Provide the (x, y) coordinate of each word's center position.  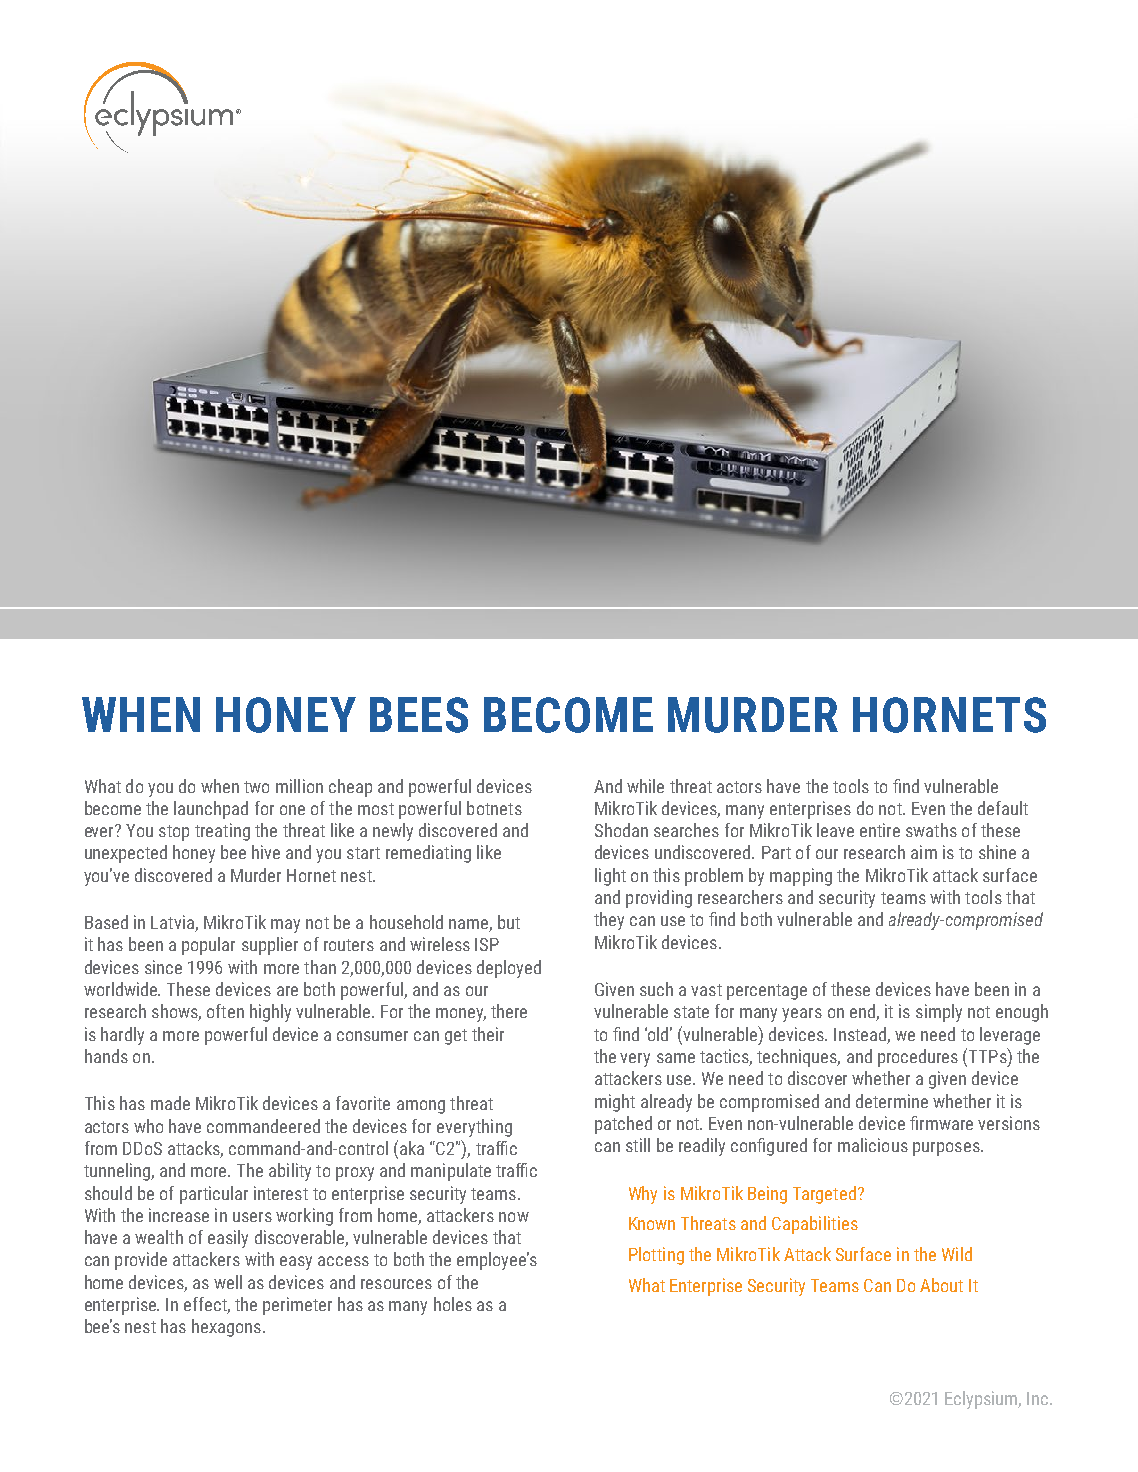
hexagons (226, 1328)
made (170, 1103)
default (1003, 808)
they (609, 921)
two (256, 787)
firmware (941, 1123)
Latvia (173, 923)
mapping (801, 877)
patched (623, 1125)
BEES (419, 715)
